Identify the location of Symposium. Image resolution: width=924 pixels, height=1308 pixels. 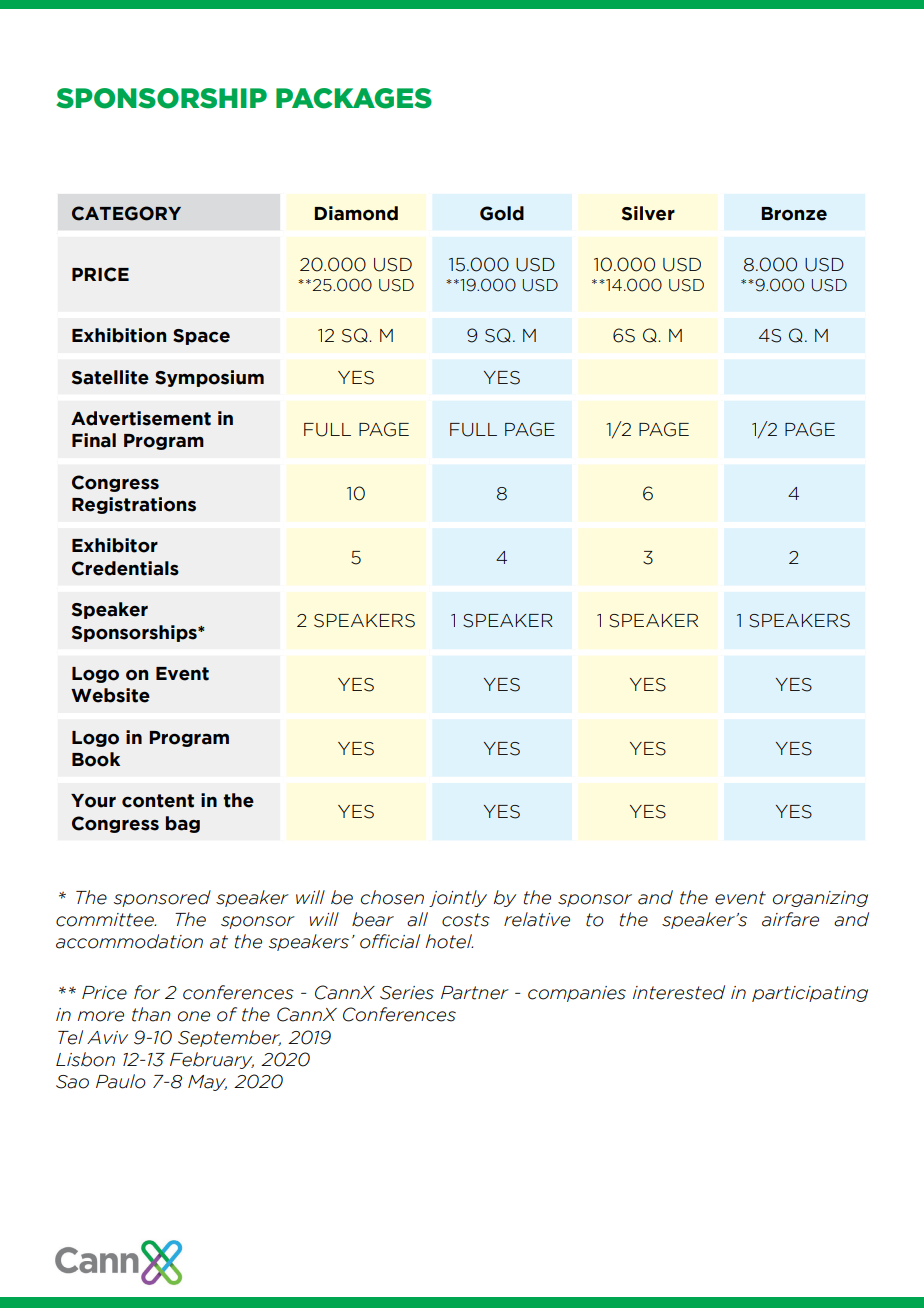
(209, 378).
